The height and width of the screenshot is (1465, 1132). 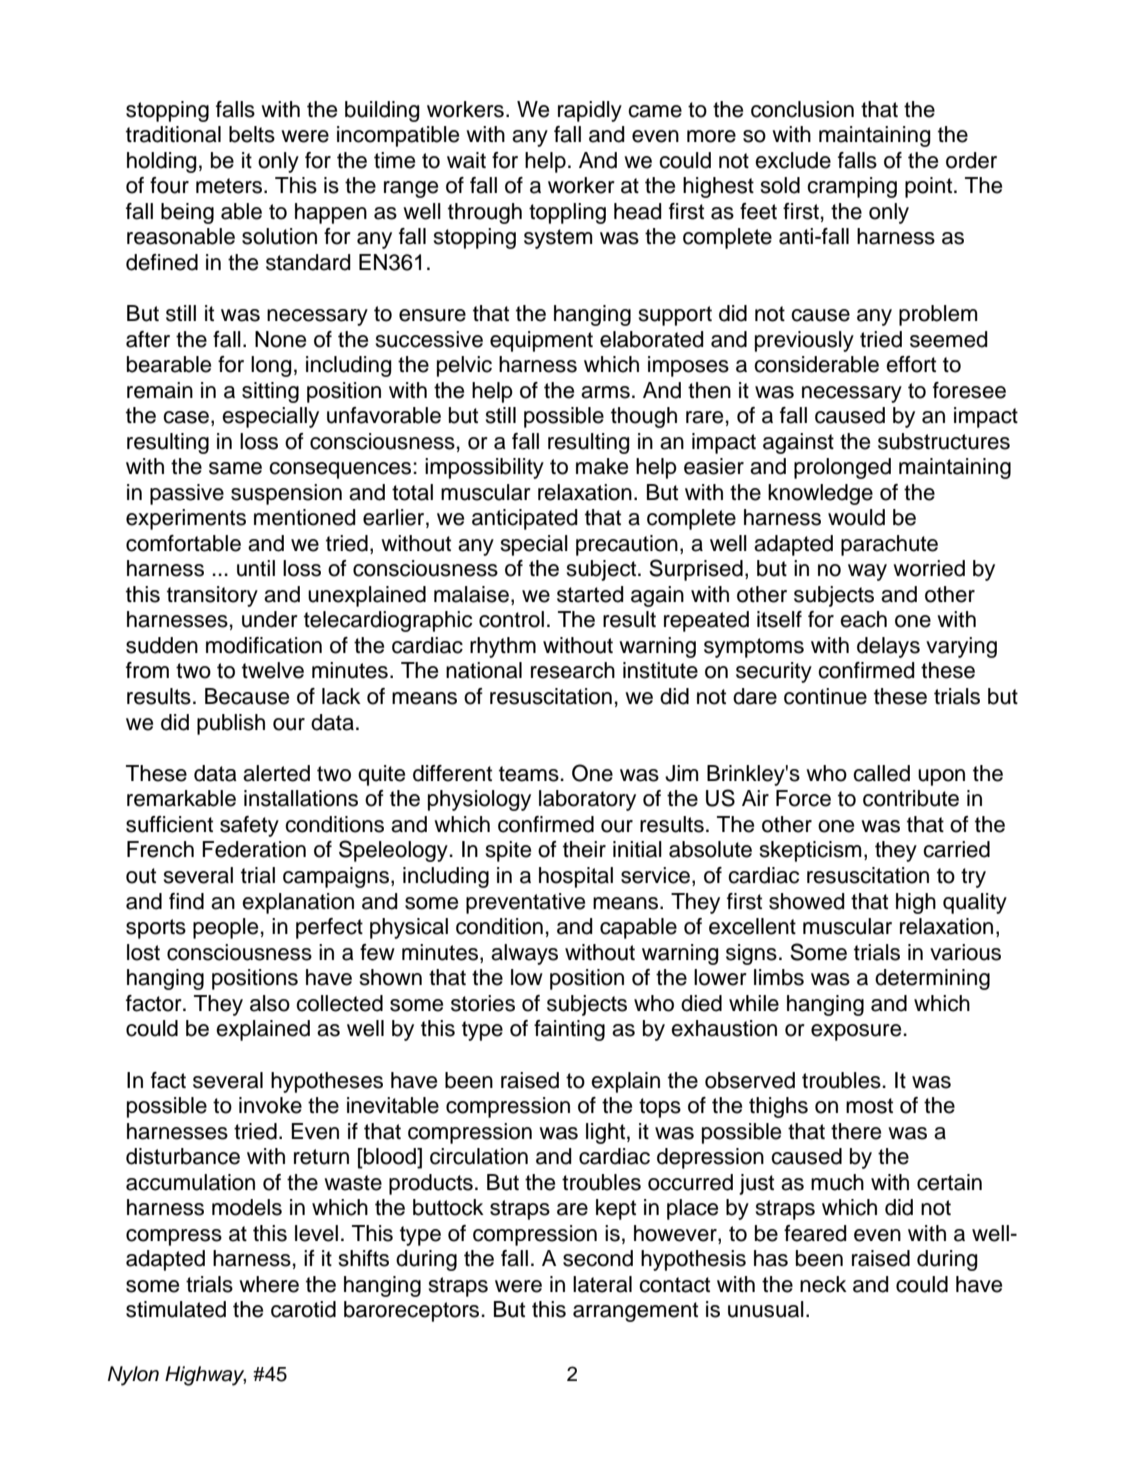 What do you see at coordinates (511, 619) in the screenshot?
I see `control` at bounding box center [511, 619].
